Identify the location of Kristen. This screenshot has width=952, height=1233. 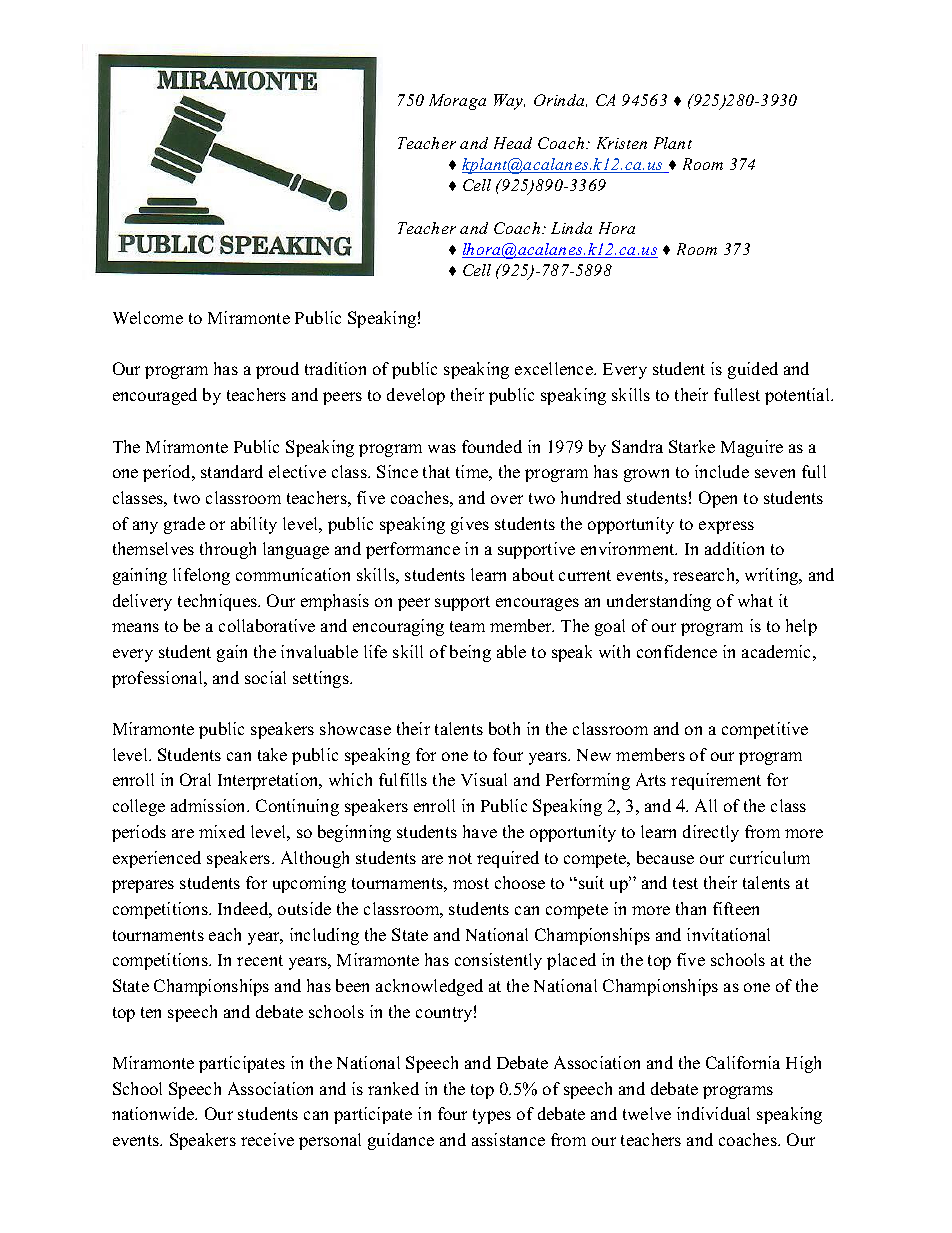
(622, 143).
